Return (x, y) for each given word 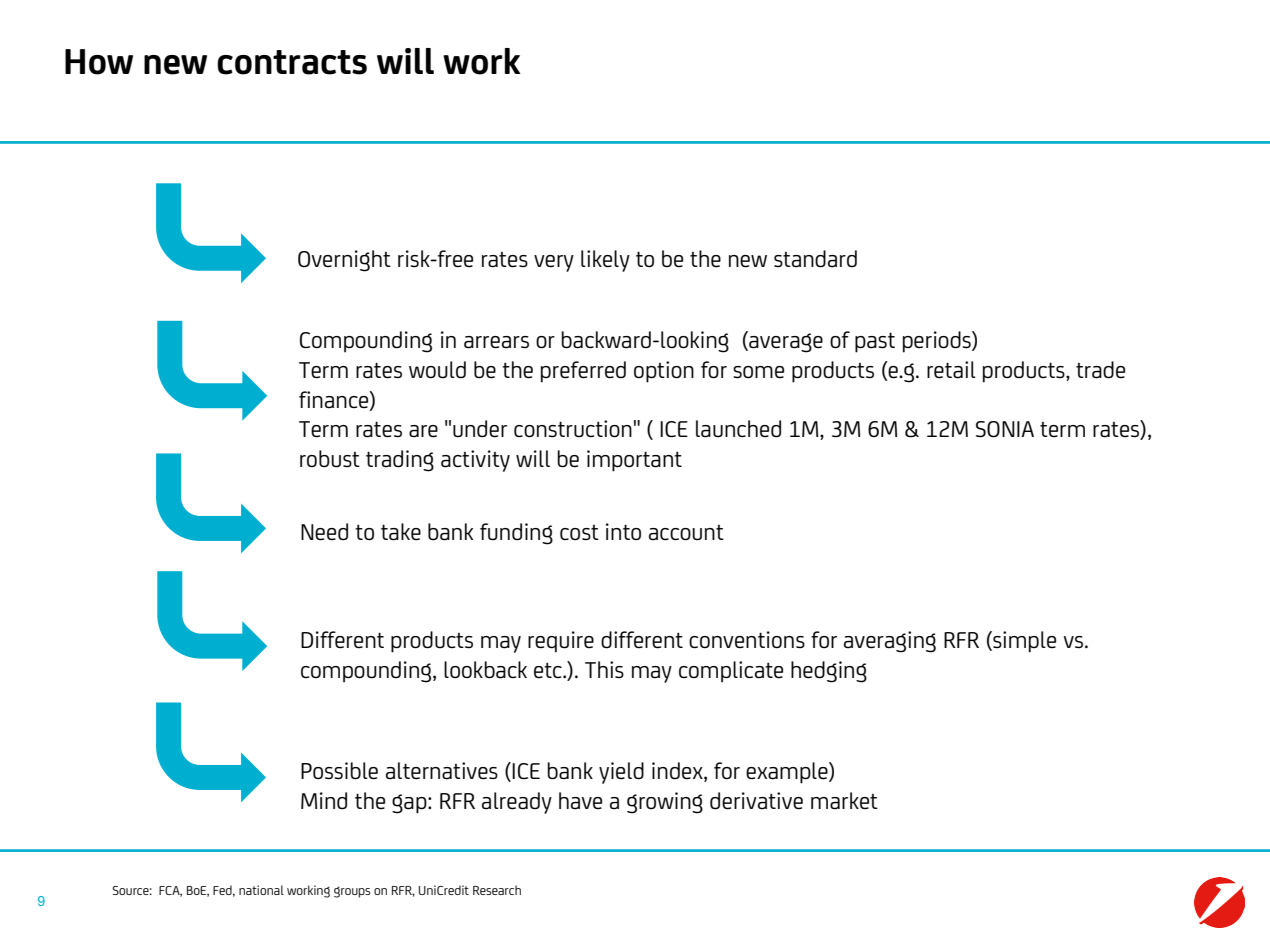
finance (335, 400)
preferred (583, 372)
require (561, 642)
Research (497, 890)
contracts (292, 62)
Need (324, 532)
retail (951, 370)
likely (605, 261)
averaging (890, 642)
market (844, 801)
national (261, 890)
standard (815, 259)
